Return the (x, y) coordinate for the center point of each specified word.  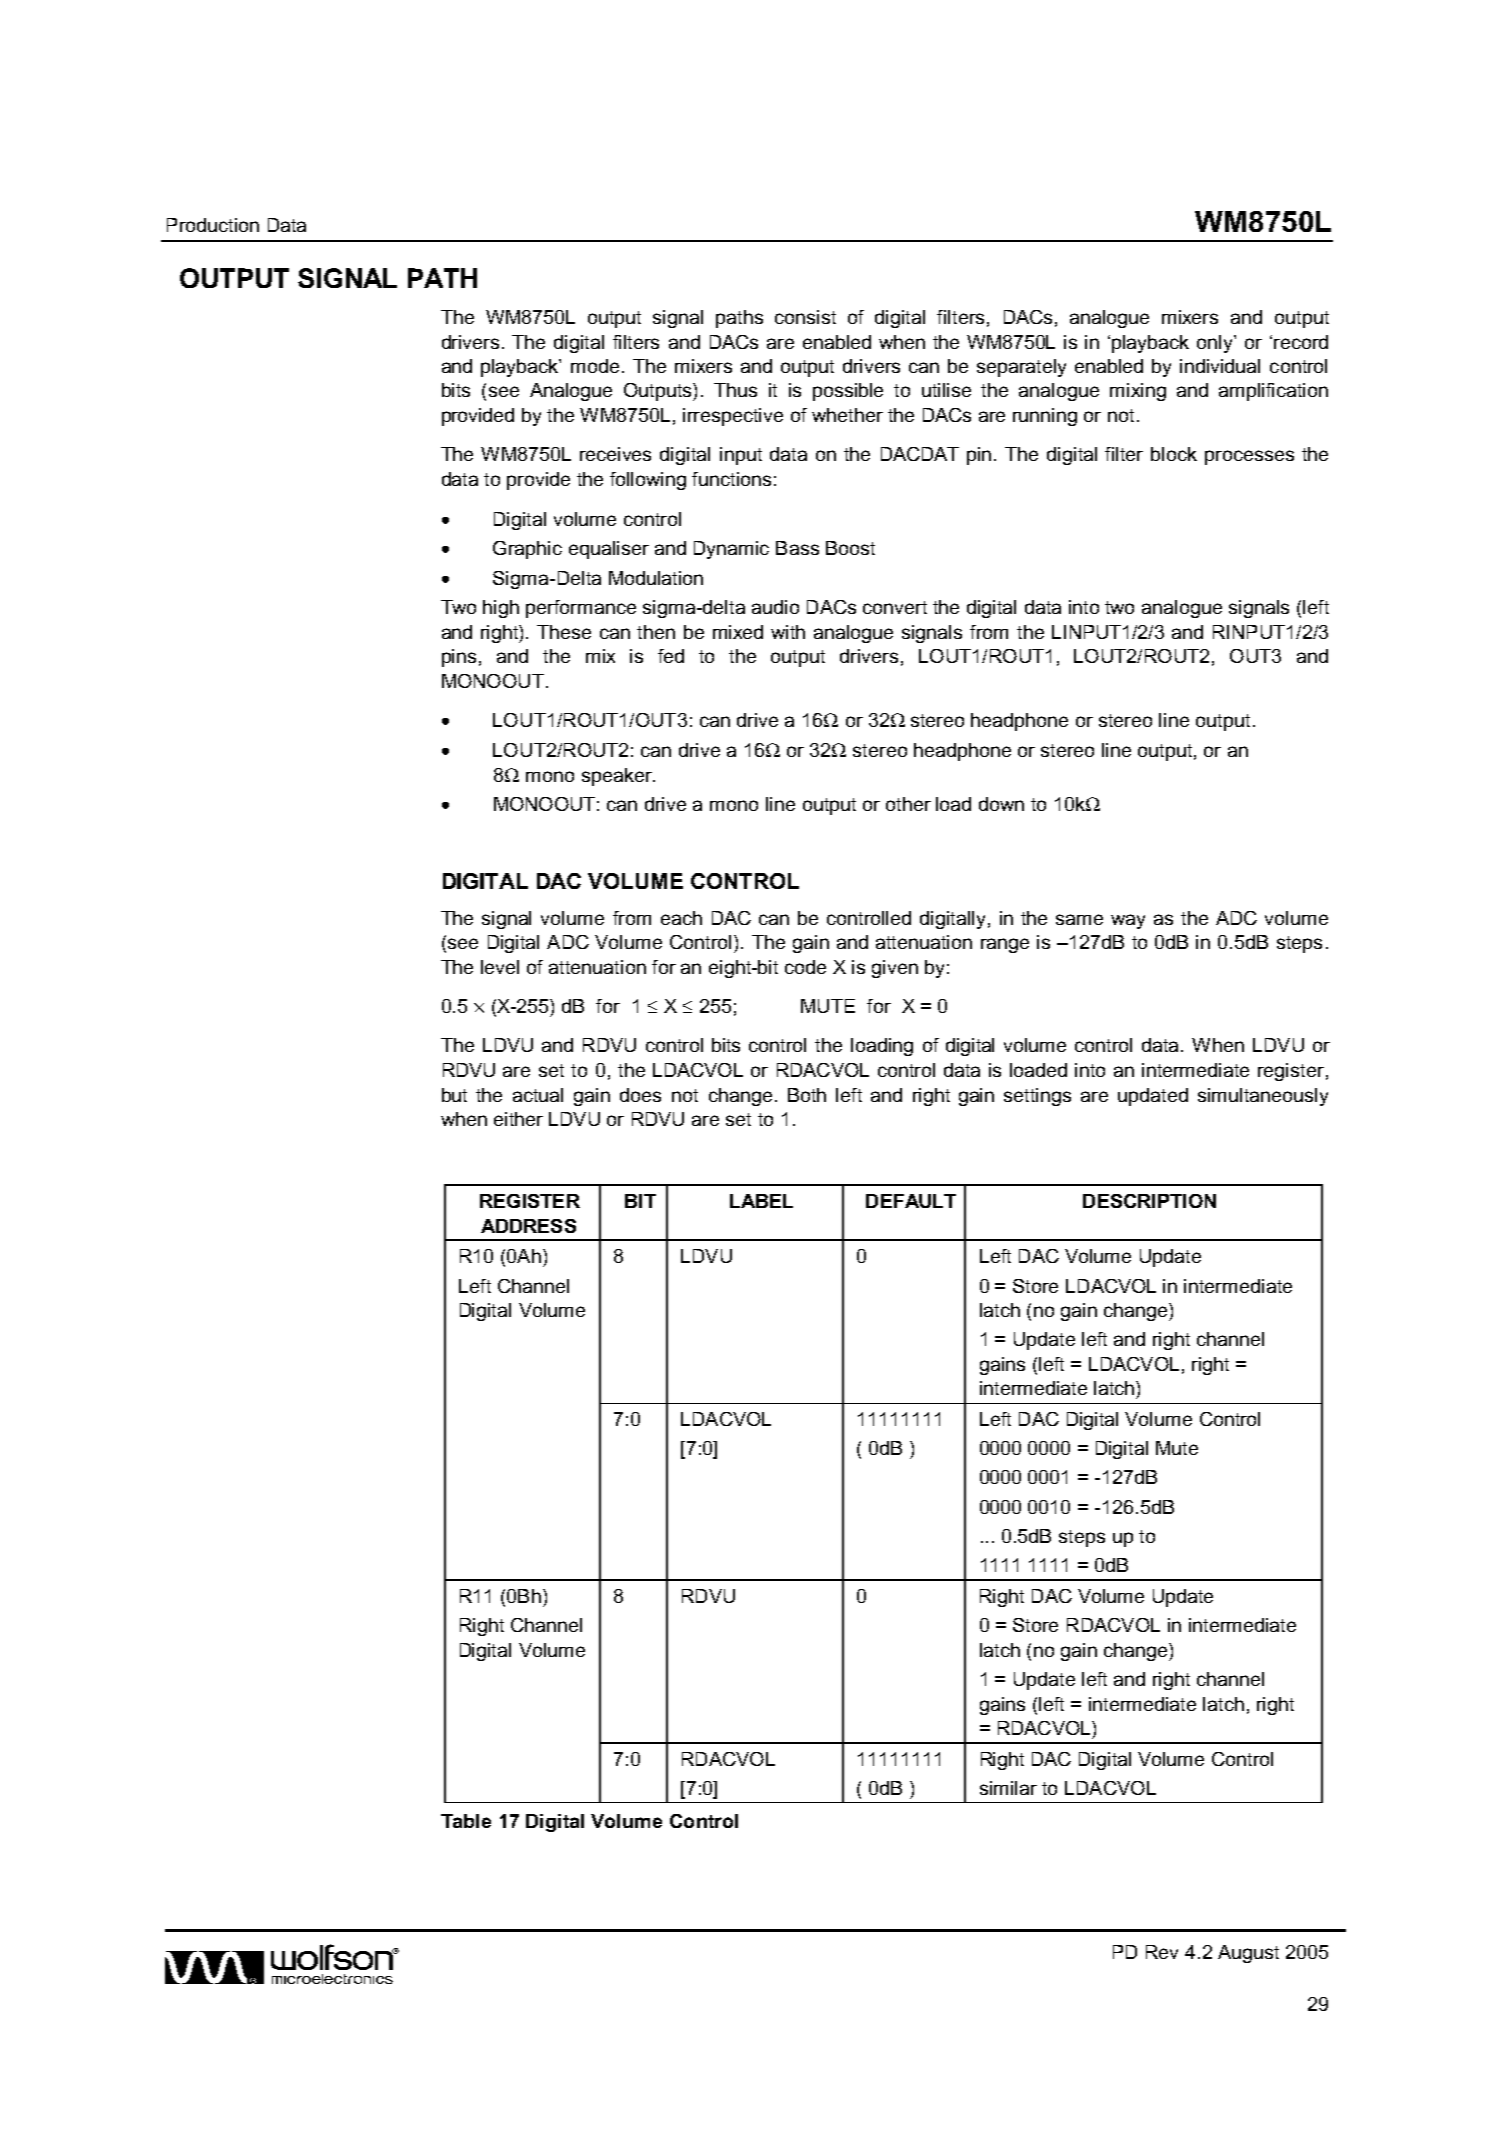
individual (1220, 366)
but (454, 1095)
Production (213, 225)
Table (466, 1821)
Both (807, 1095)
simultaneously (1263, 1097)
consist (805, 317)
